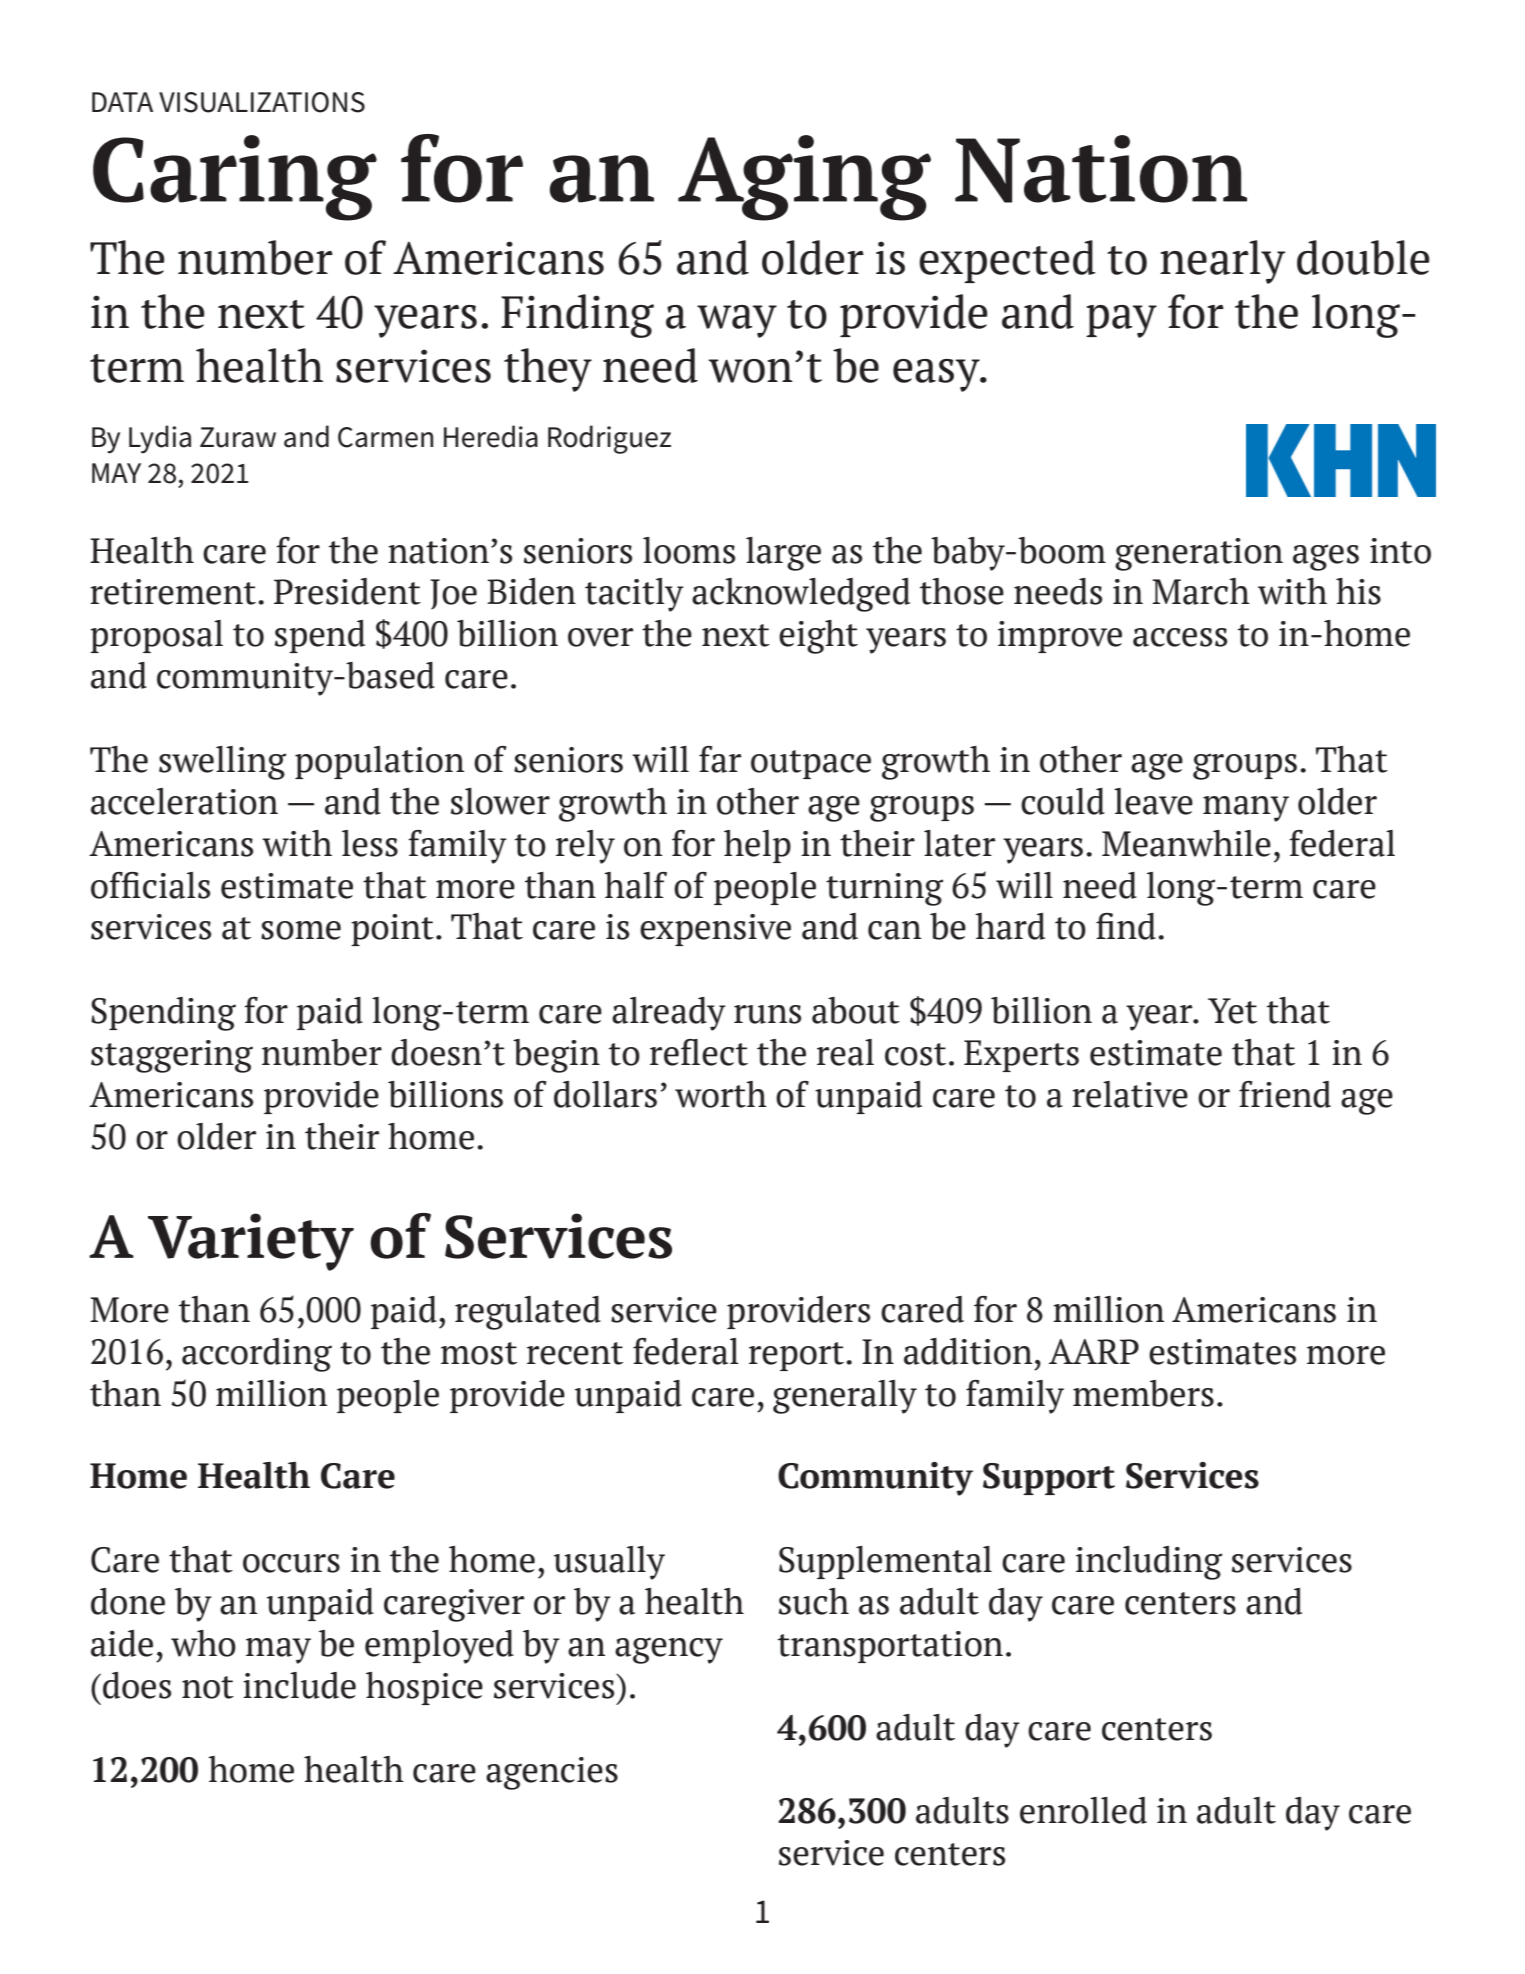  Describe the element at coordinates (1285, 1094) in the screenshot. I see `friend` at that location.
